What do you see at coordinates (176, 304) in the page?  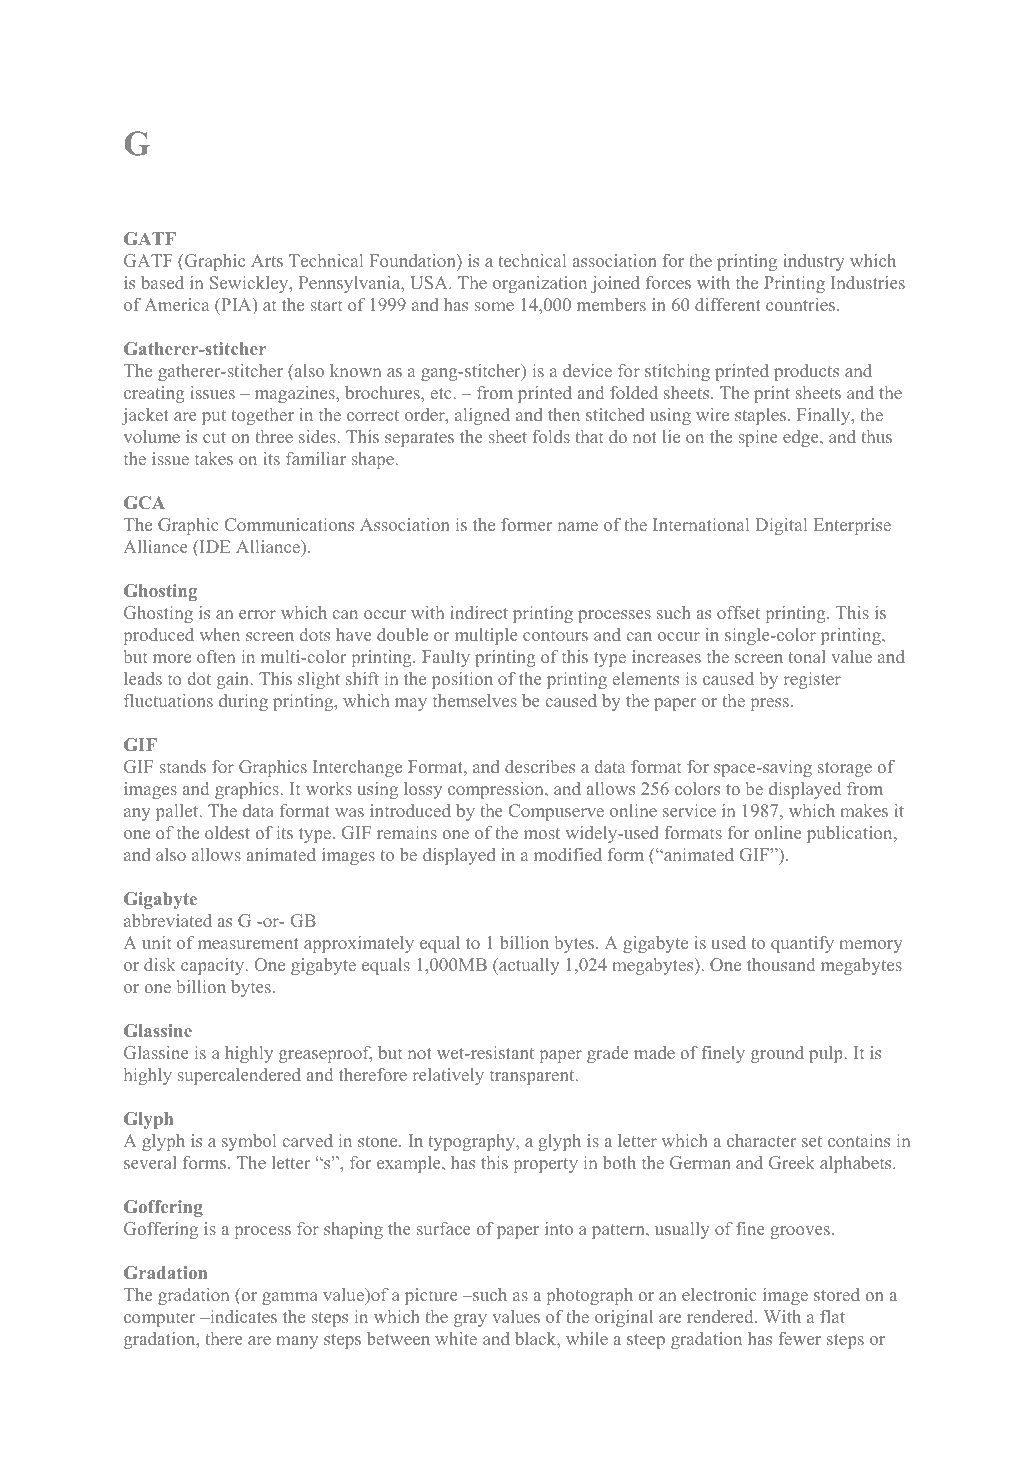 I see `America` at bounding box center [176, 304].
